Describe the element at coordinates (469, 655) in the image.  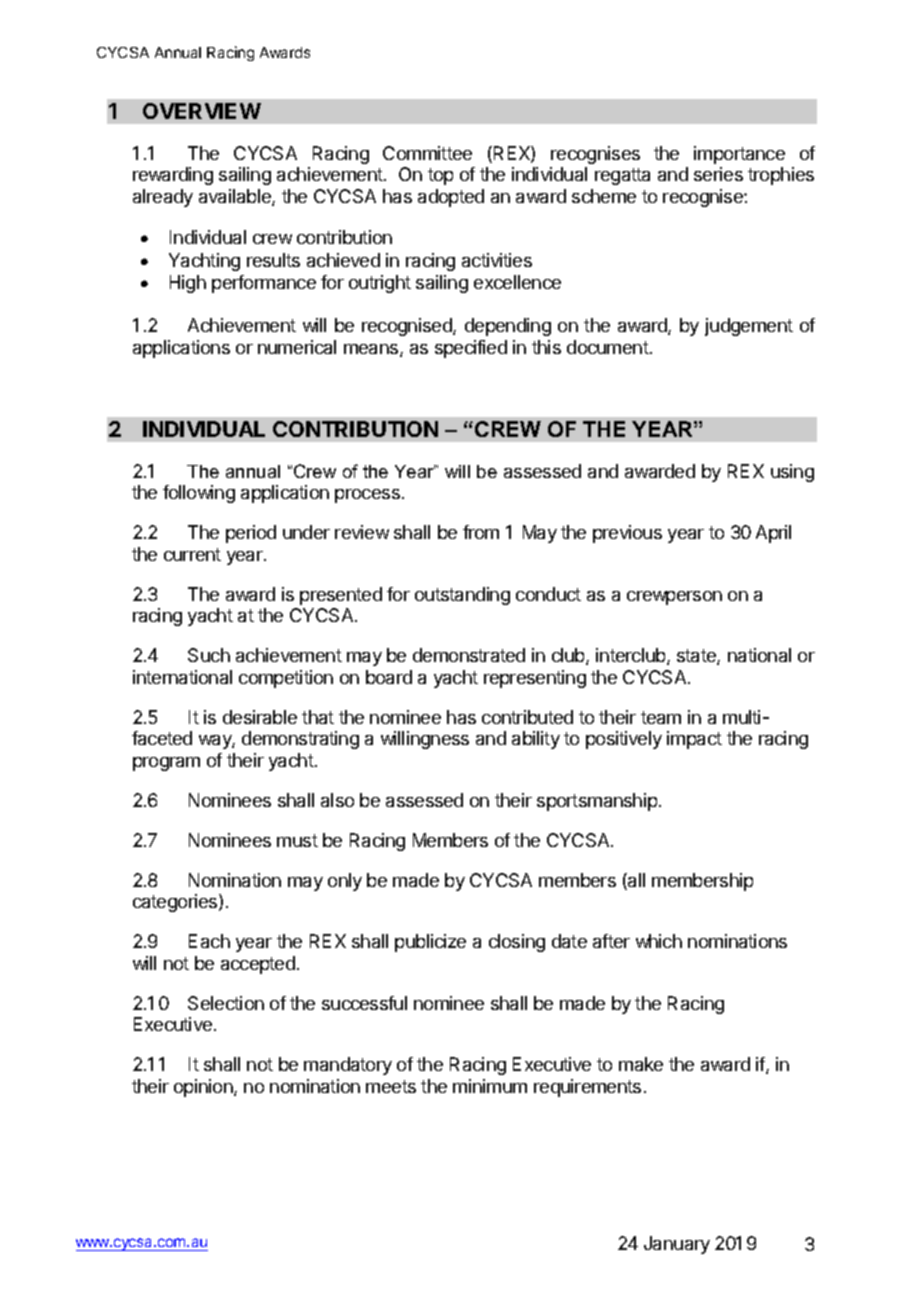
I see `demonstrated` at that location.
